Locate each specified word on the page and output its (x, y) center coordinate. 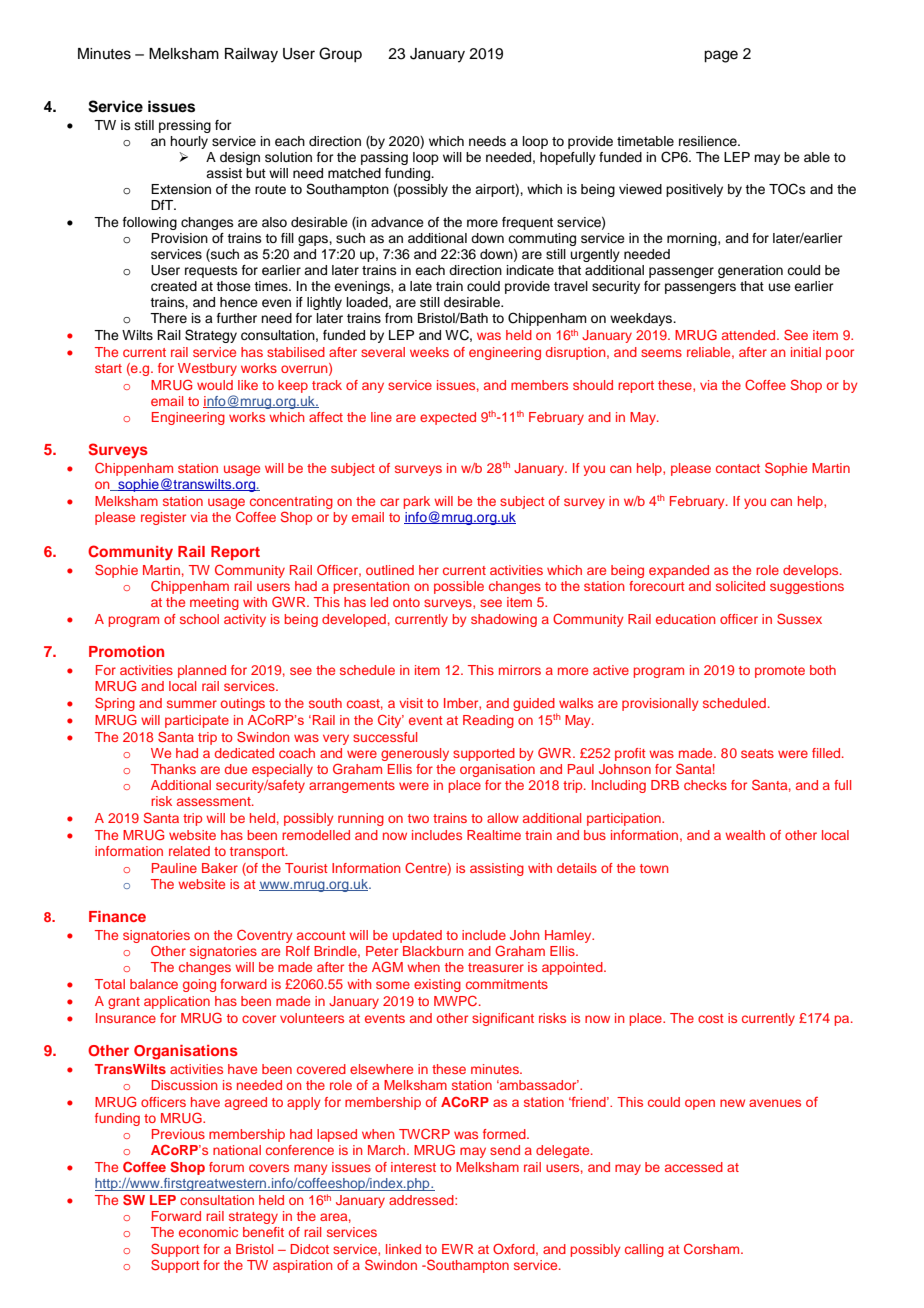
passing (384, 158)
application (177, 1002)
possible (459, 587)
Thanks (173, 769)
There (168, 318)
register (163, 518)
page (721, 56)
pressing (185, 126)
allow (503, 818)
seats (757, 753)
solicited (740, 586)
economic (208, 1232)
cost (711, 1018)
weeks (429, 352)
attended (750, 335)
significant (503, 1019)
